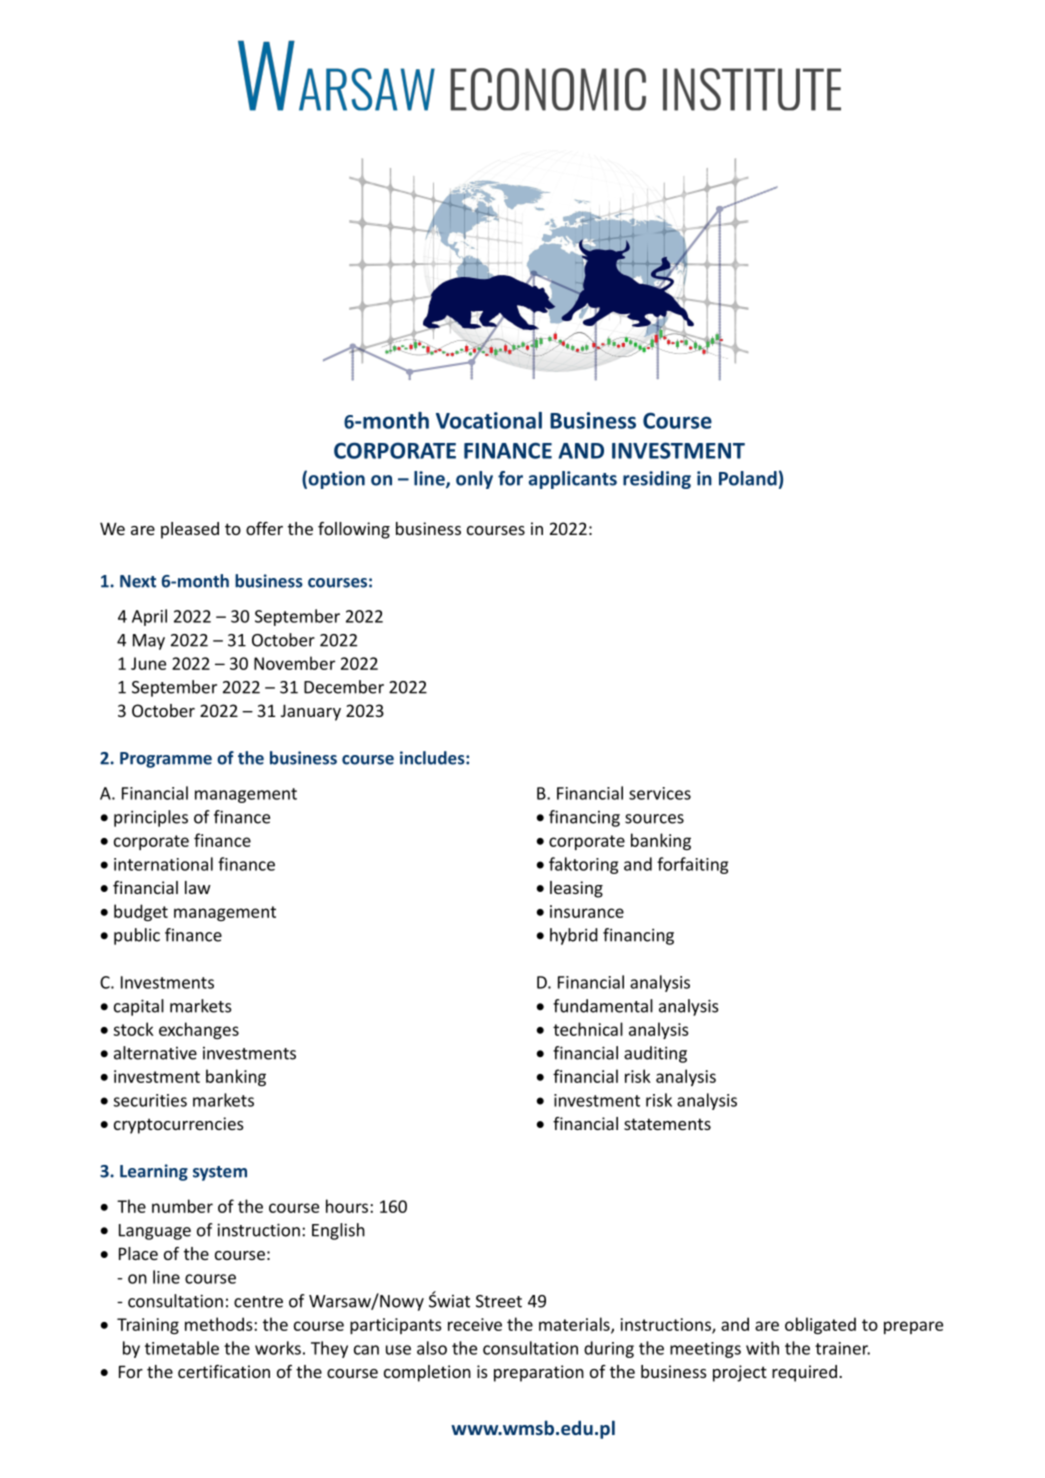  What do you see at coordinates (748, 478) in the screenshot?
I see `Poland` at bounding box center [748, 478].
